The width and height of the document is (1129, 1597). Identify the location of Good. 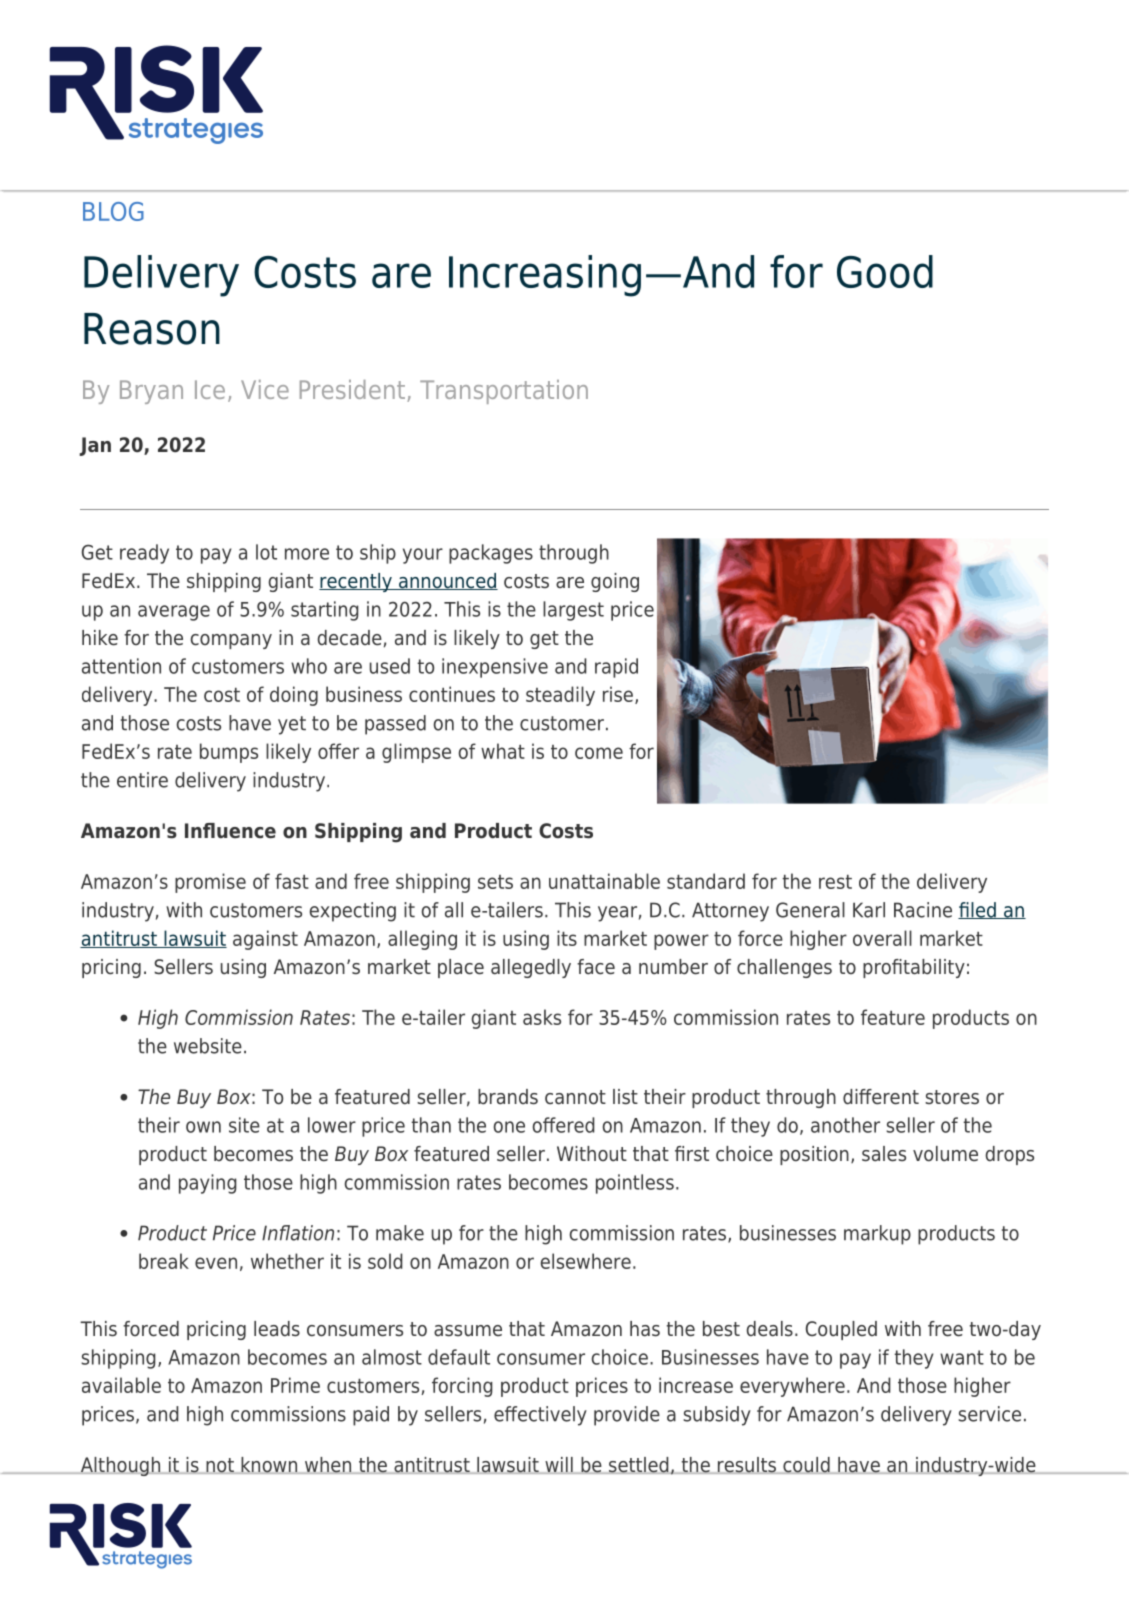
(885, 271).
